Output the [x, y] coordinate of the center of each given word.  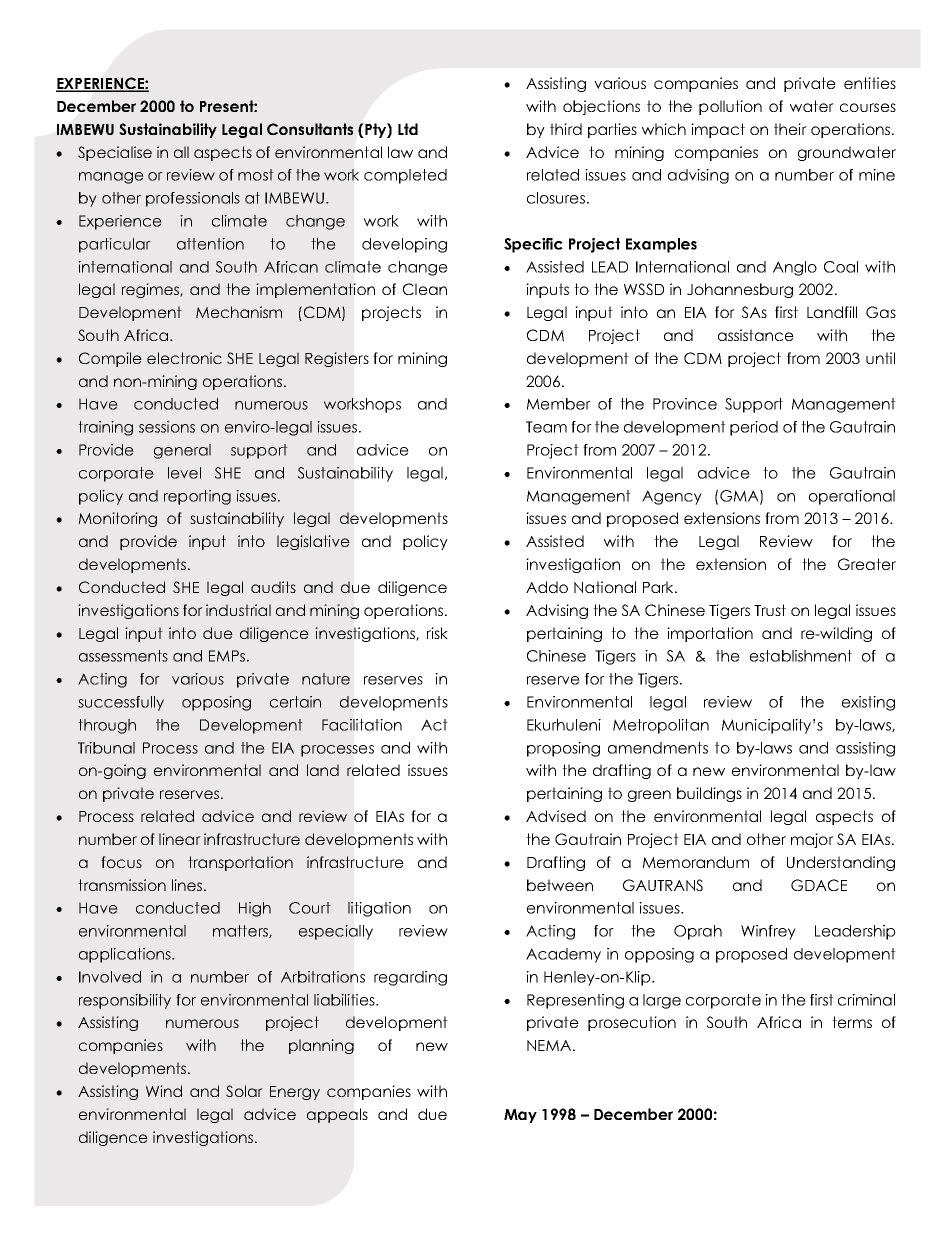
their [790, 129]
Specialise [115, 153]
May [520, 1116]
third [566, 129]
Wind [164, 1091]
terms [852, 1022]
